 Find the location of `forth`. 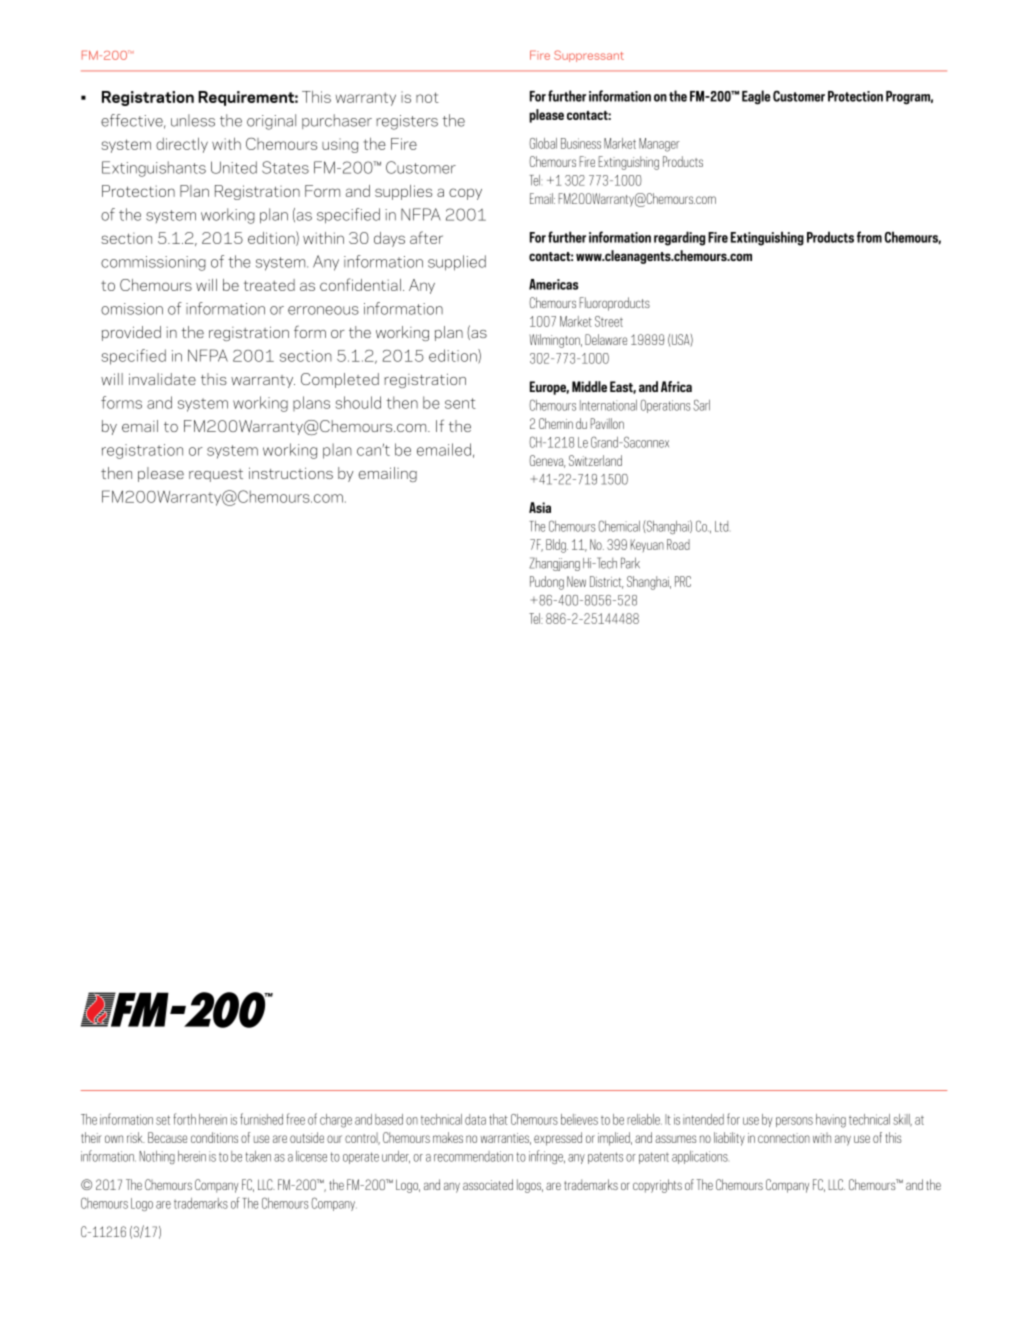

forth is located at coordinates (185, 1119).
